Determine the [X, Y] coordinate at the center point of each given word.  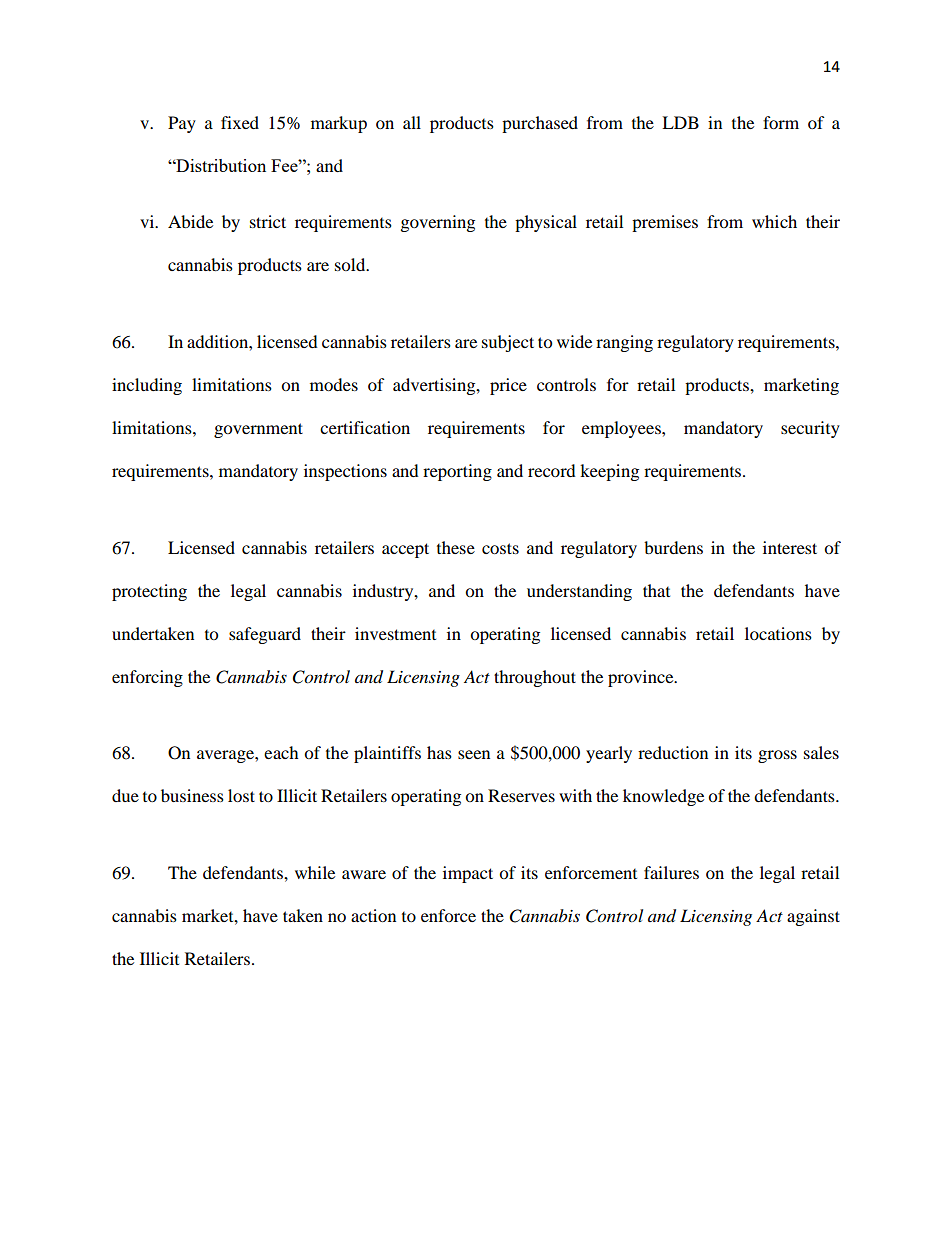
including [147, 386]
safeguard [265, 635]
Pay [182, 124]
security [810, 429]
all [412, 122]
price [508, 386]
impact [468, 874]
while [315, 872]
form [781, 122]
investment [395, 633]
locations [778, 633]
